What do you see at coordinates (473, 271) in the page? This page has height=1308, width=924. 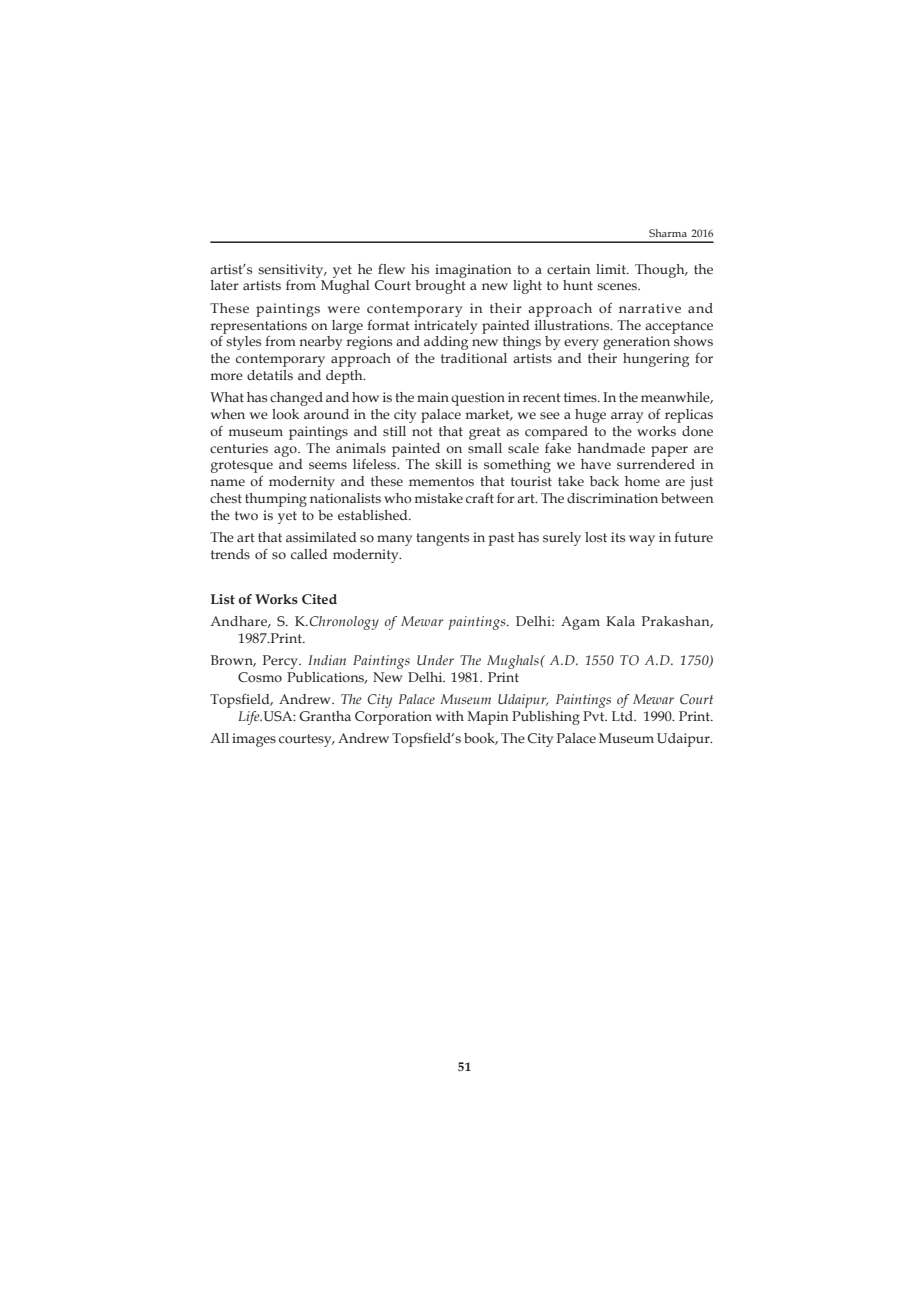 I see `imagination` at bounding box center [473, 271].
